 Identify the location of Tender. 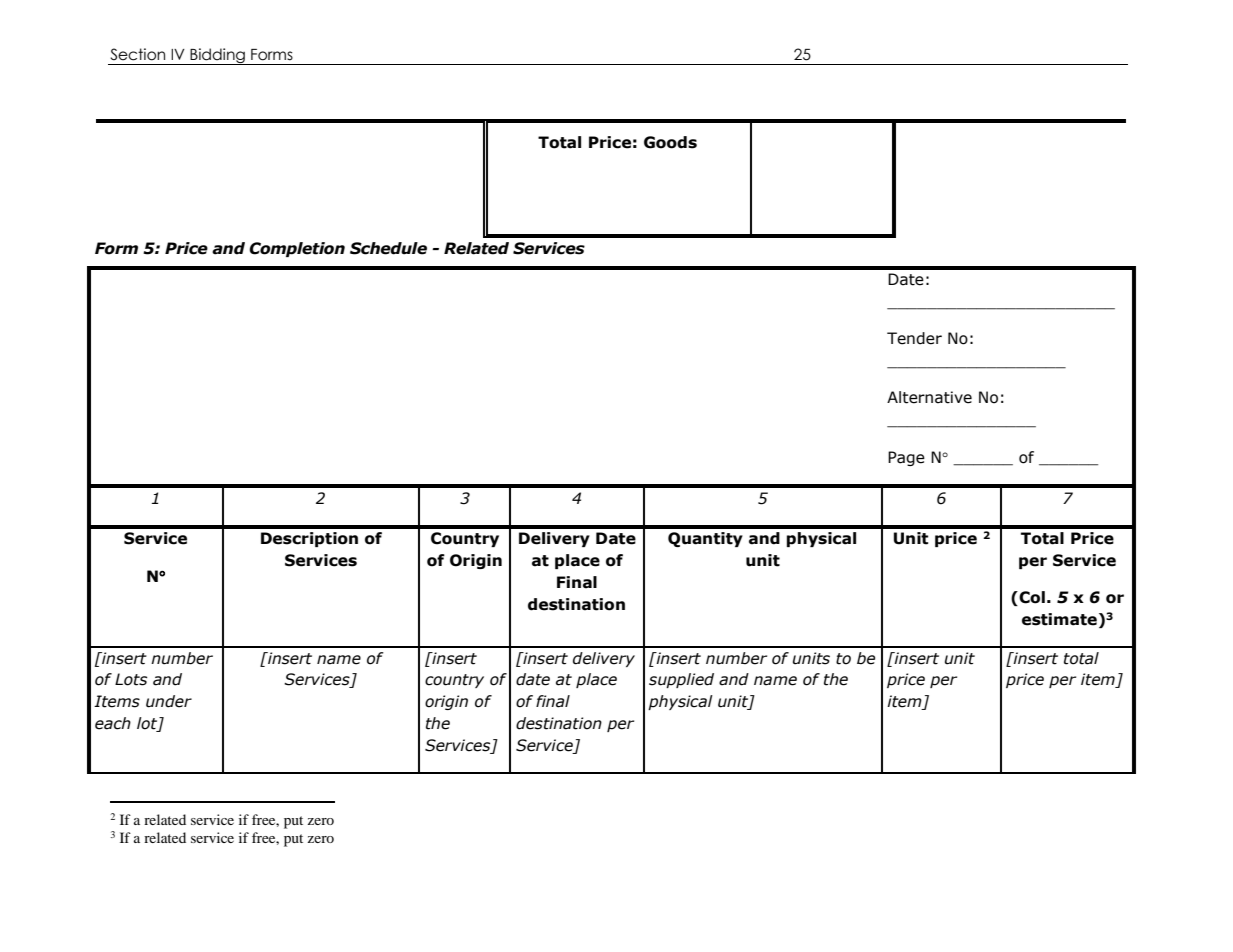
(914, 338).
